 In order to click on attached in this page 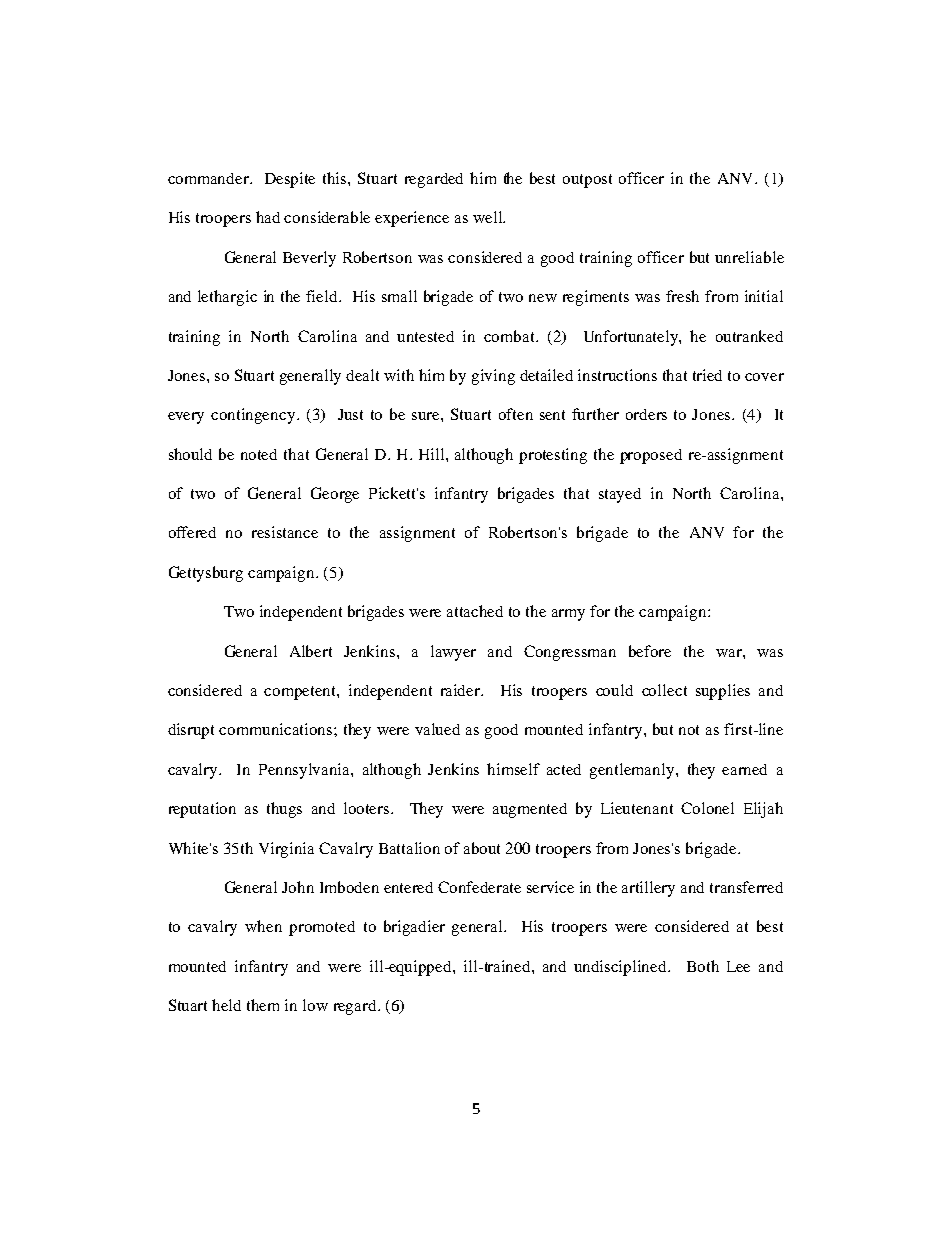, I will do `click(475, 611)`.
